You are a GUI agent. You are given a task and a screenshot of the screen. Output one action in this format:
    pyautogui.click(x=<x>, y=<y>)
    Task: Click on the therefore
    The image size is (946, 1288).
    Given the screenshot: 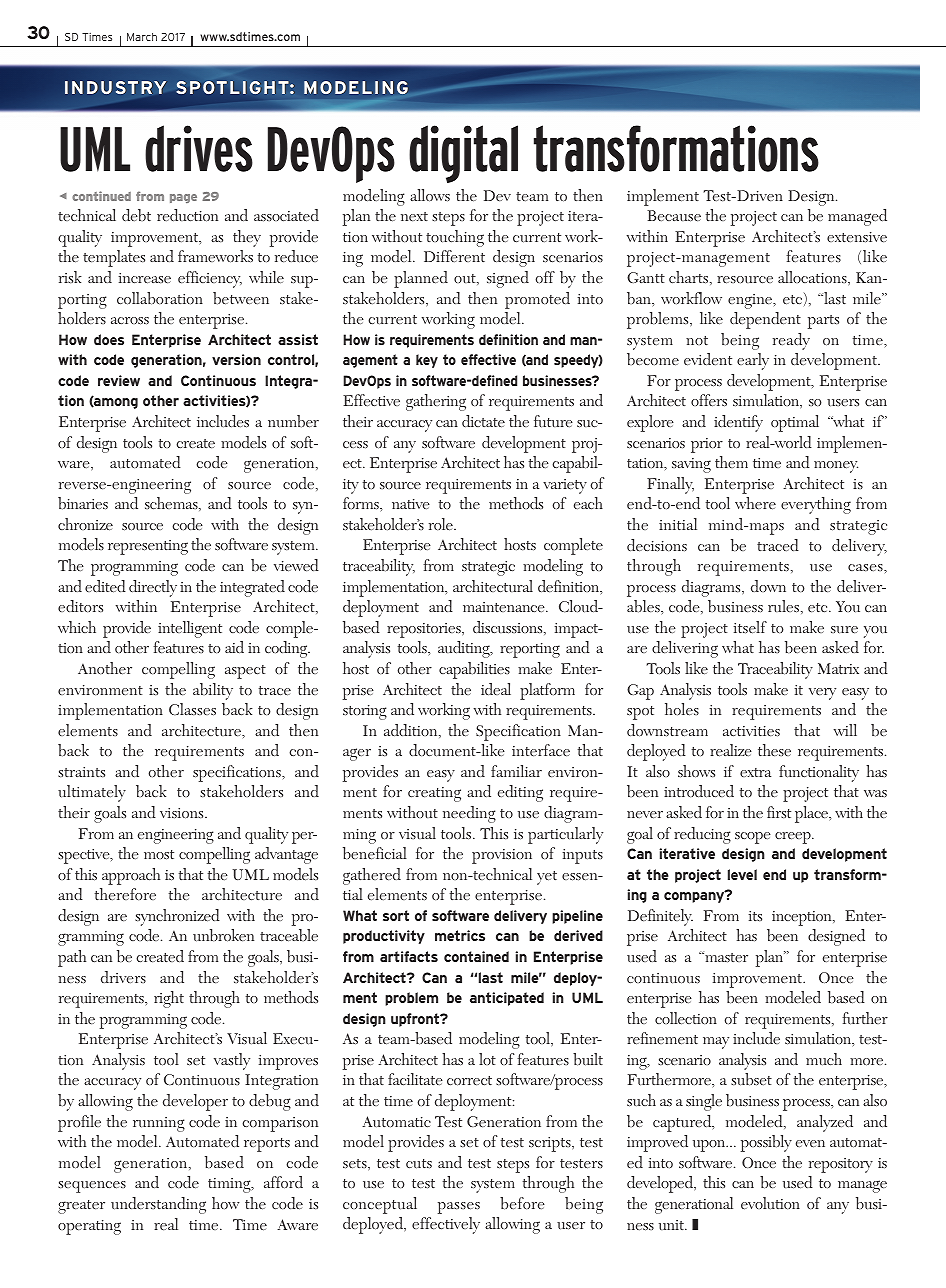 What is the action you would take?
    pyautogui.click(x=125, y=894)
